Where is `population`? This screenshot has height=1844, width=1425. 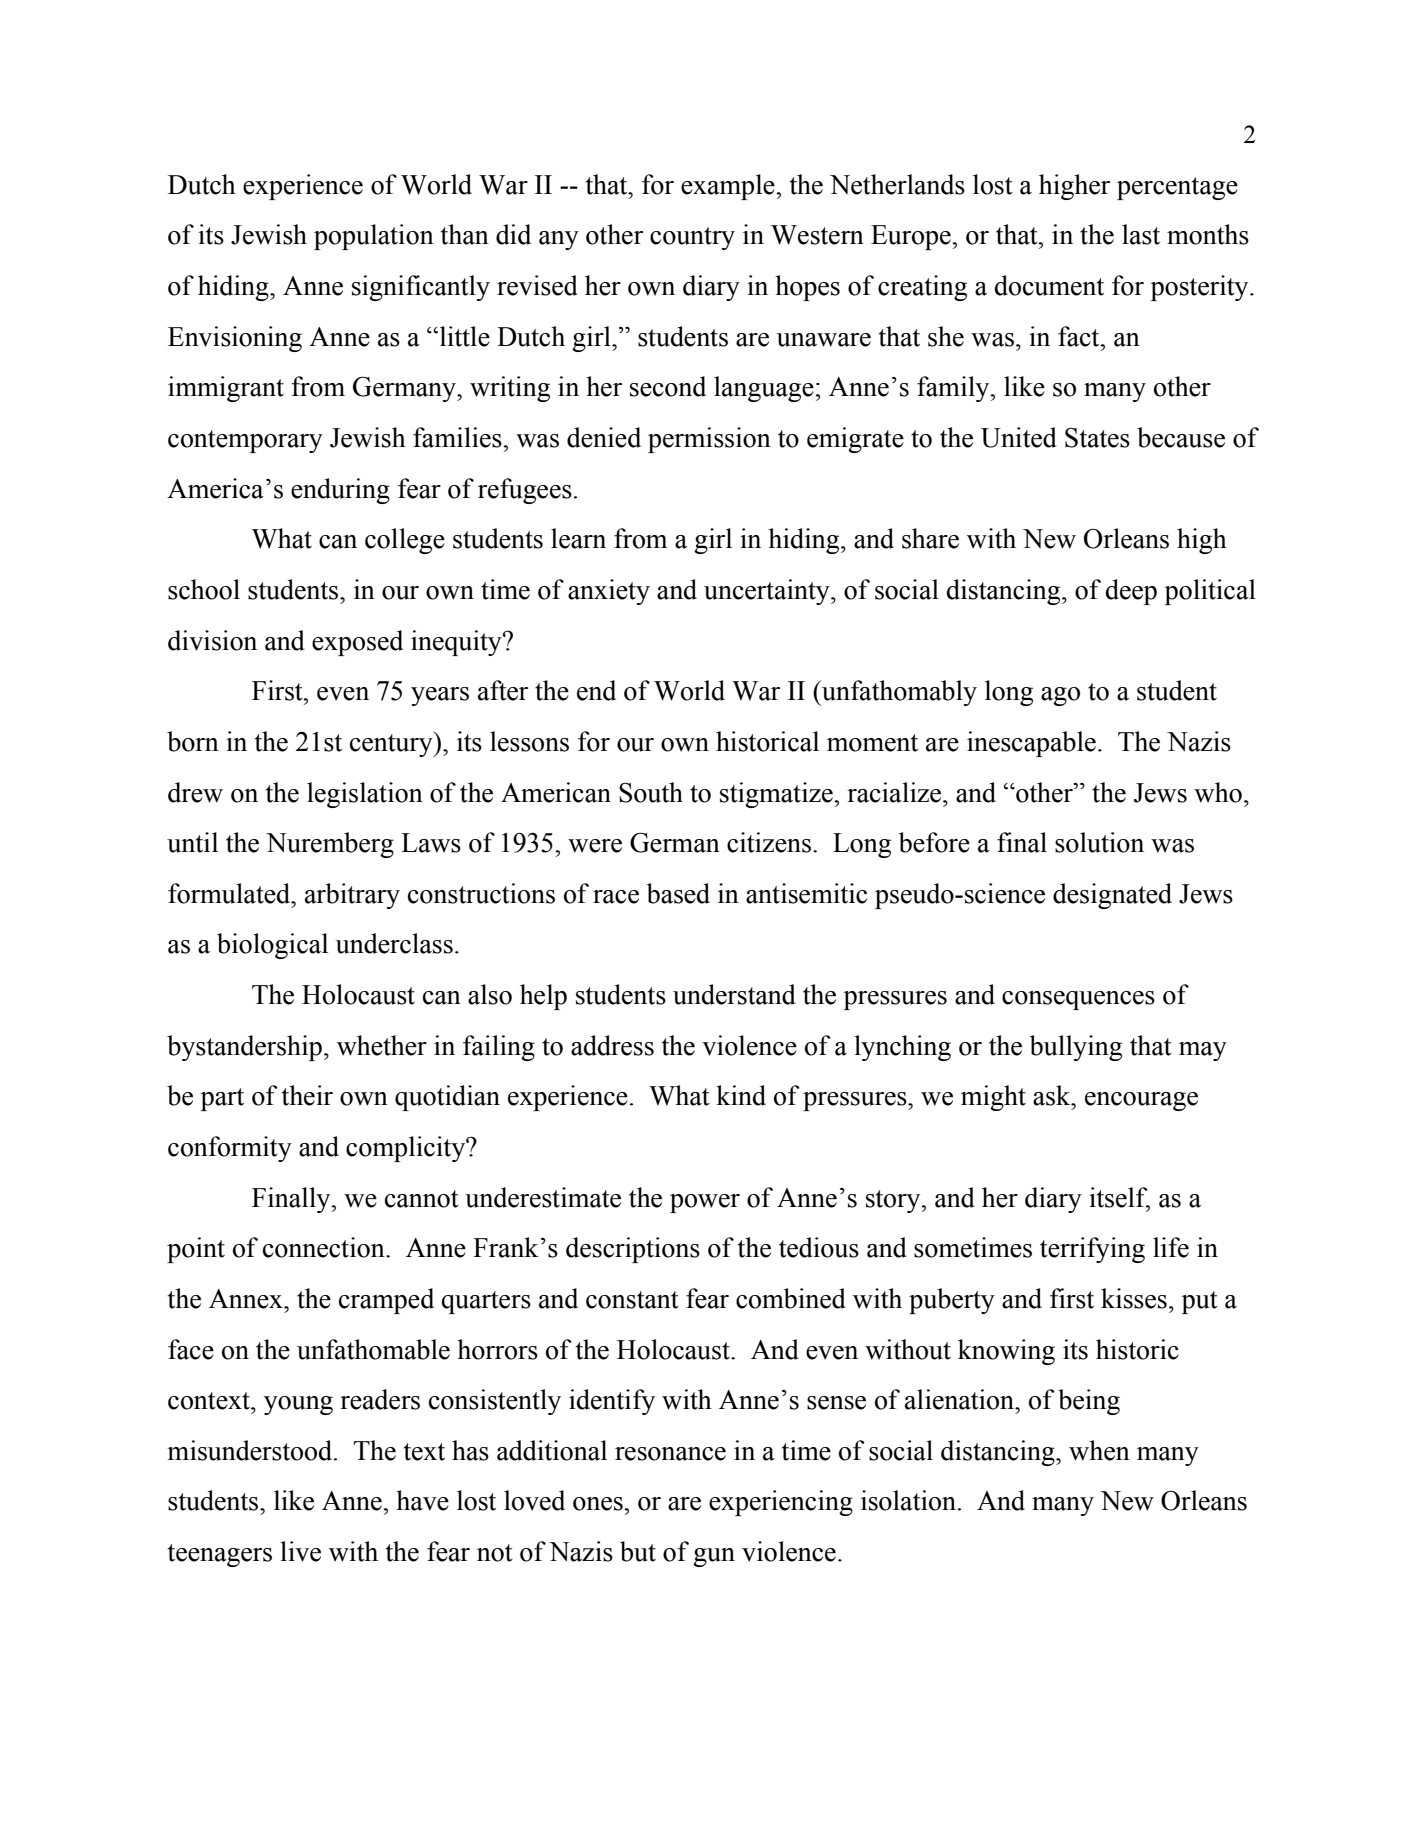 population is located at coordinates (374, 237).
